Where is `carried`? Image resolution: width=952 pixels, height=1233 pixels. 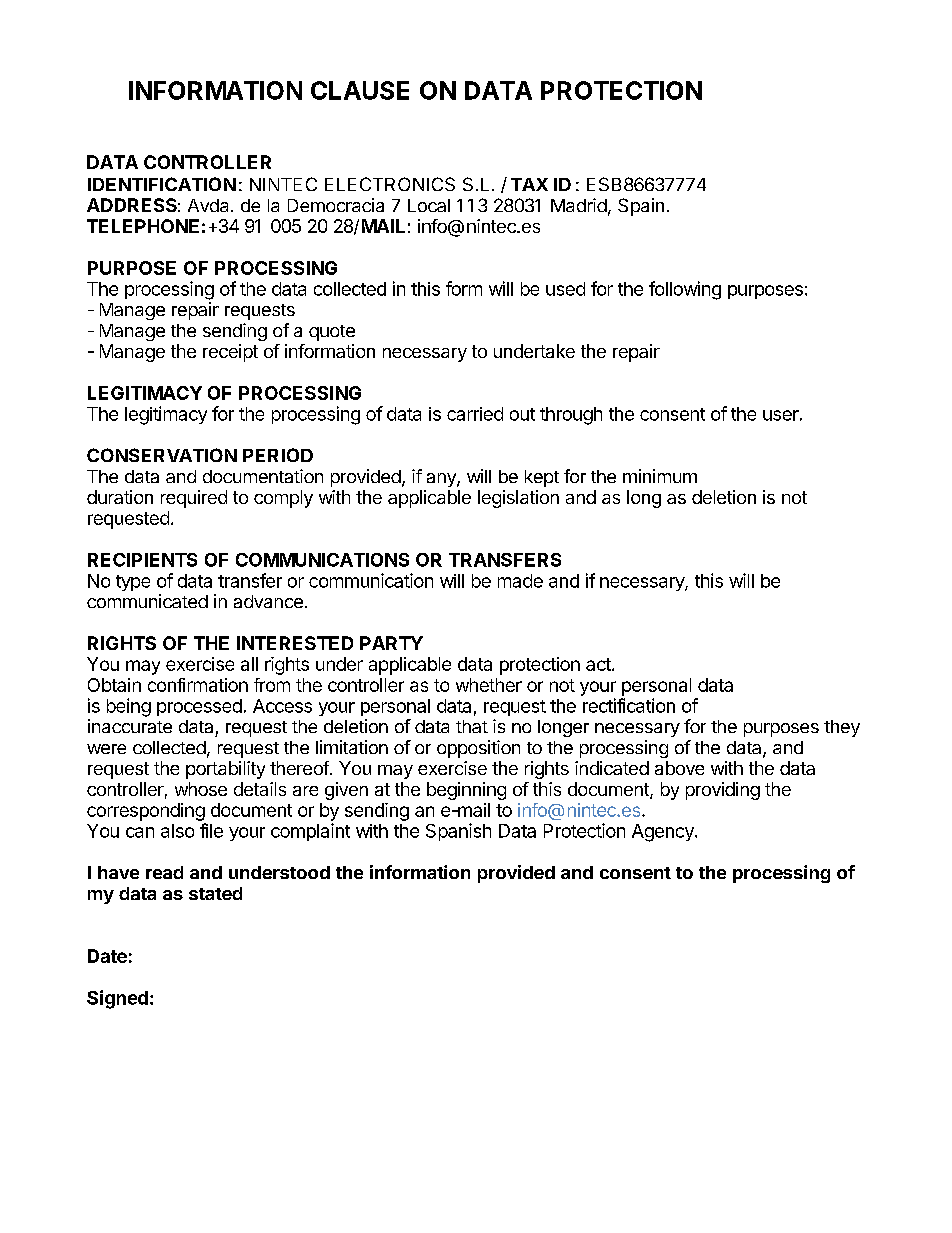
carried is located at coordinates (475, 414).
